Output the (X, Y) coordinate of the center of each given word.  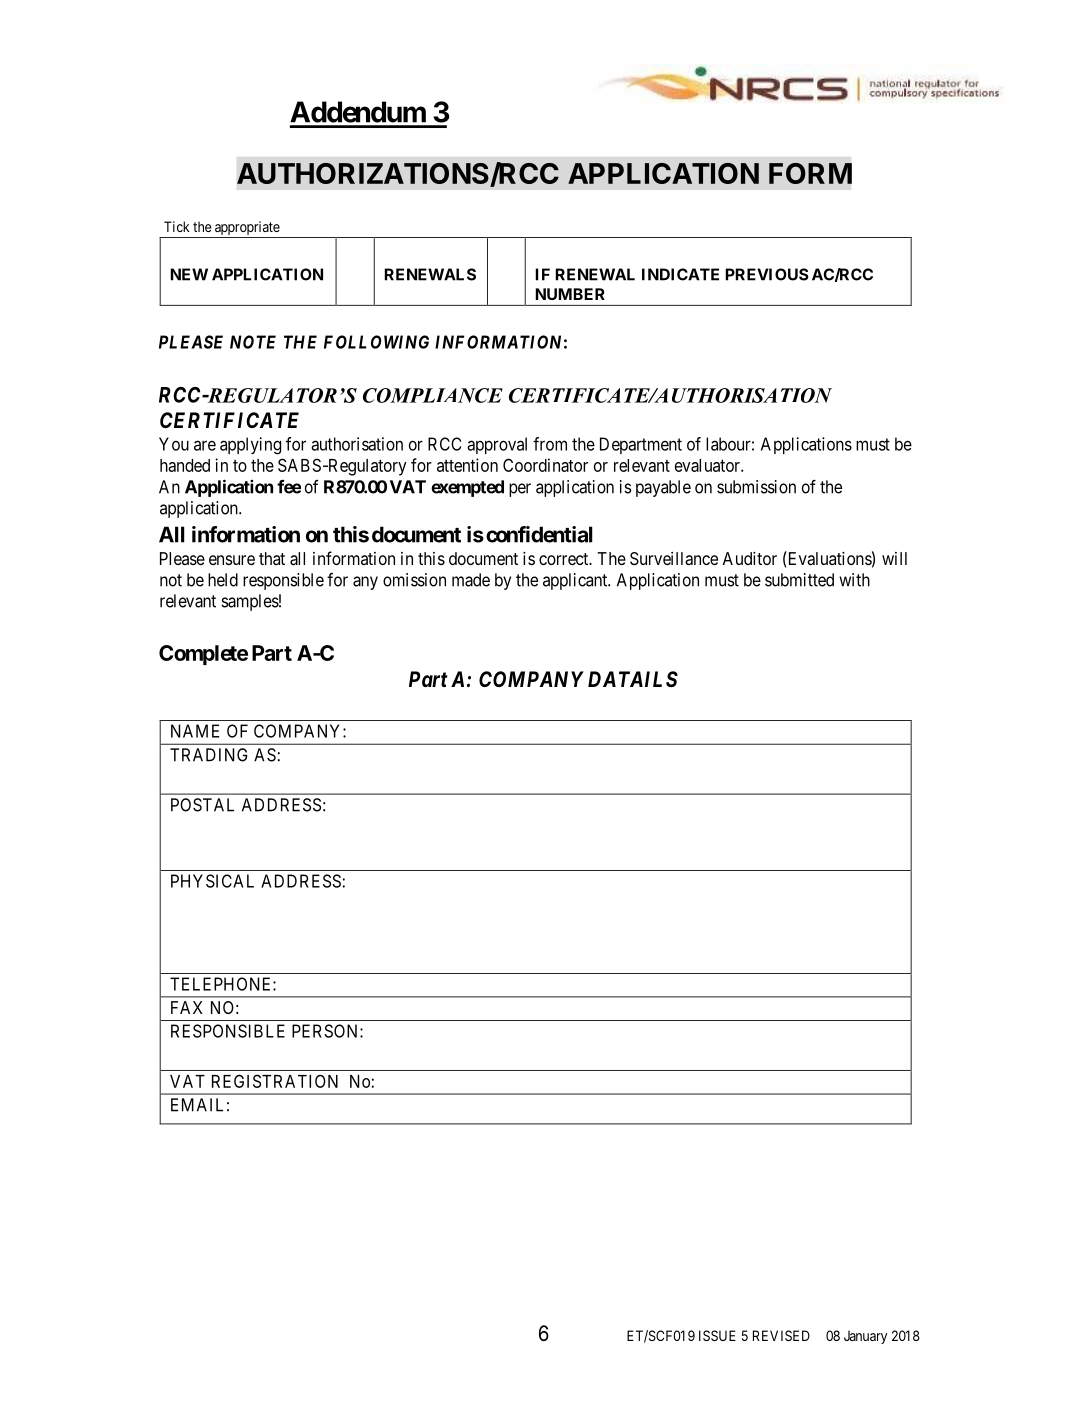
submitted (799, 580)
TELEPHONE (222, 984)
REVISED (781, 1335)
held (223, 580)
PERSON (326, 1031)
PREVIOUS (767, 274)
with (854, 580)
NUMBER (570, 294)
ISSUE (717, 1335)
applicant (576, 581)
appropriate (246, 229)
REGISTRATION (275, 1081)
